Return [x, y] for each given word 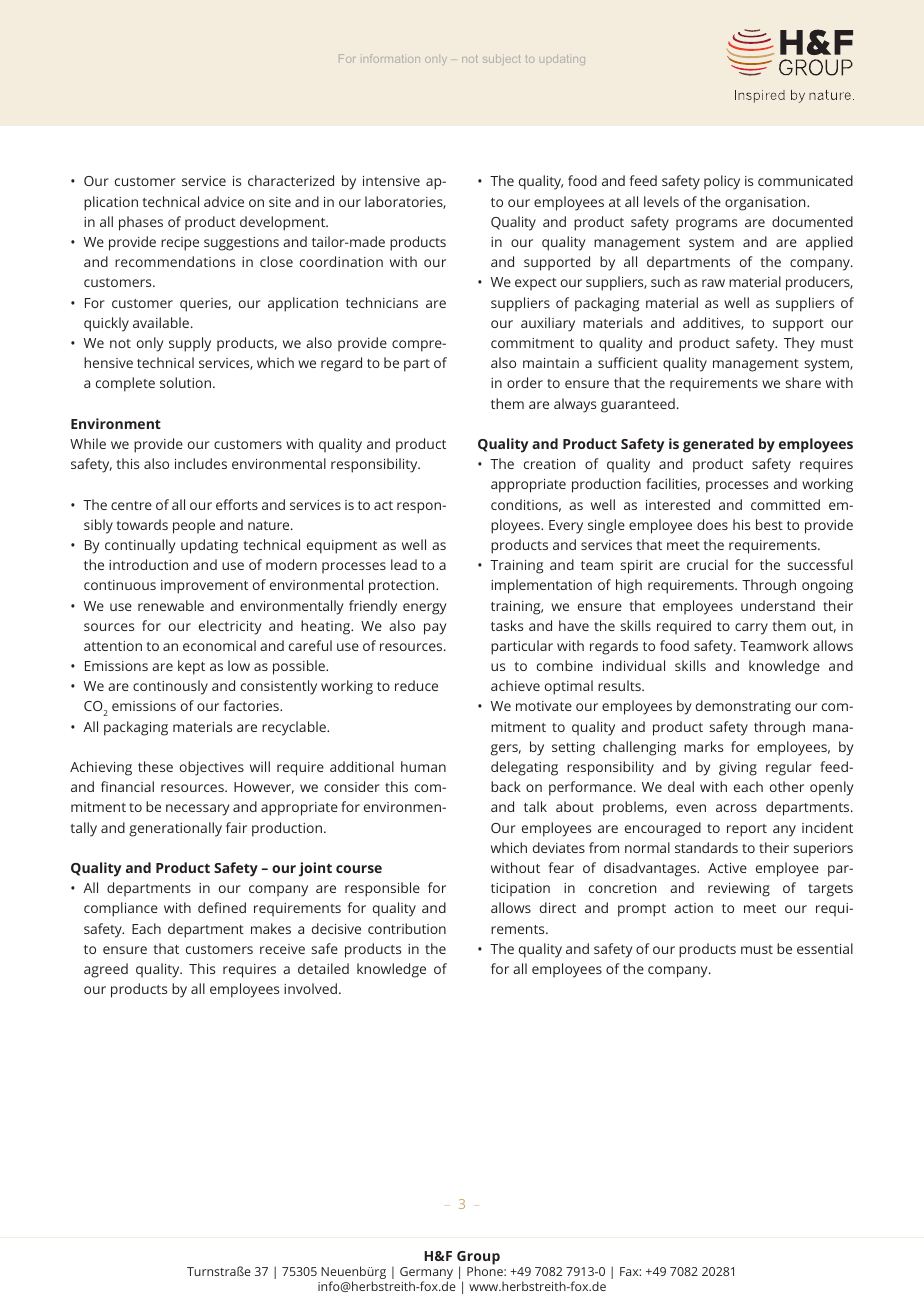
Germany [426, 1274]
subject [502, 59]
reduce [416, 685]
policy [722, 182]
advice [224, 201]
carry [751, 629]
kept [191, 667]
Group [478, 1259]
